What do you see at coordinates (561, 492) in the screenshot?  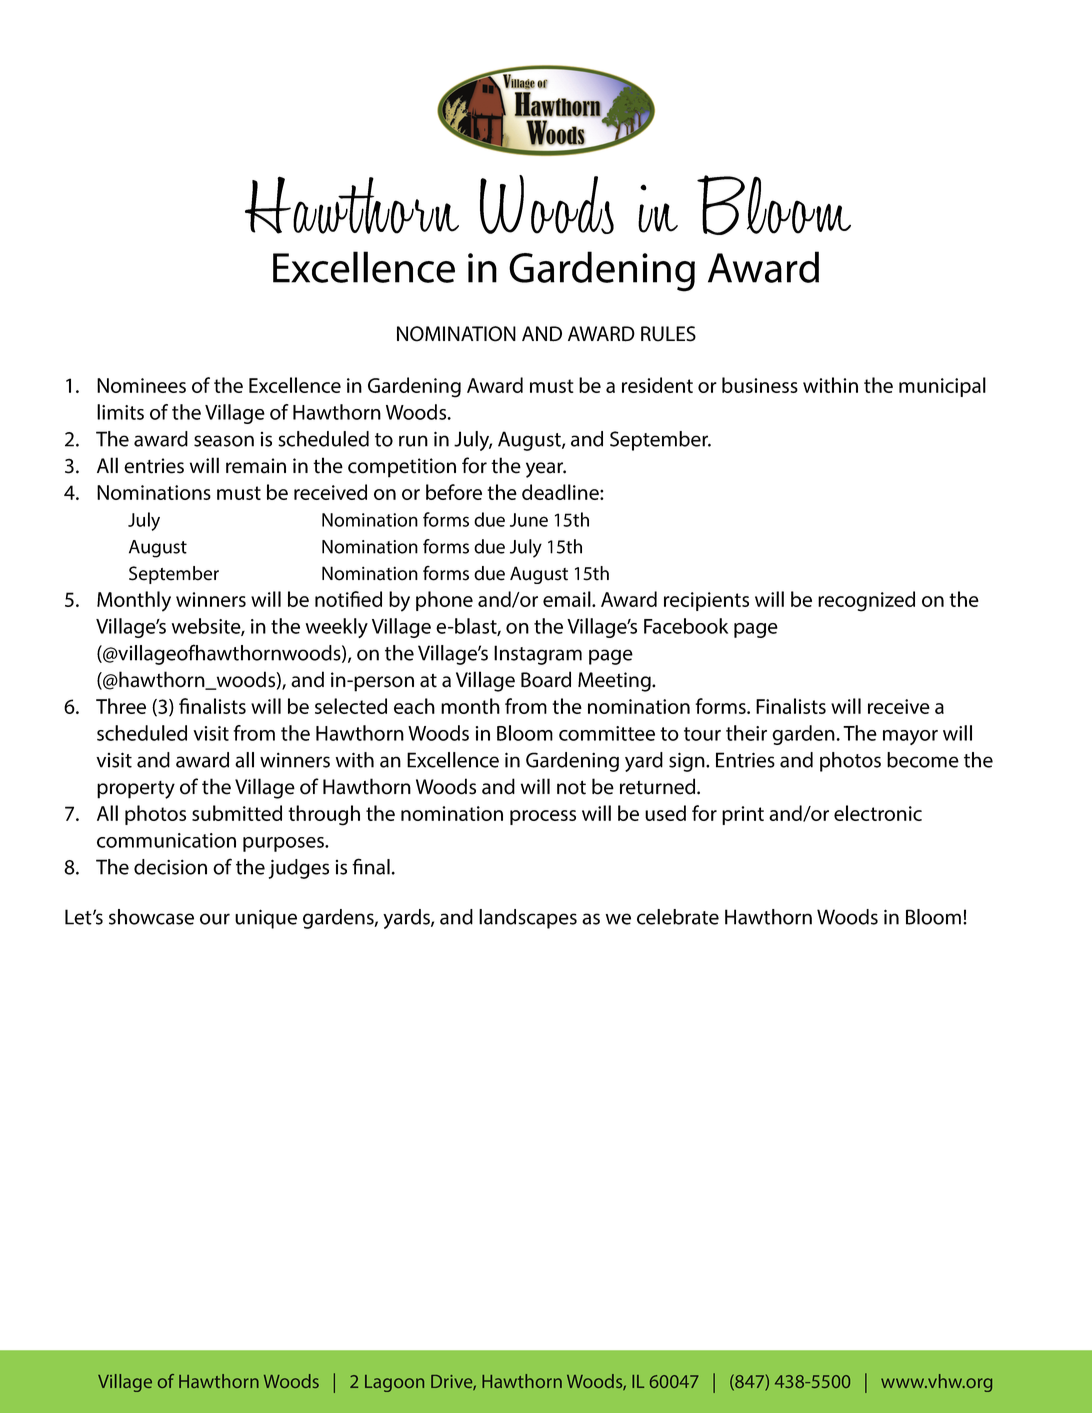 I see `deadline` at bounding box center [561, 492].
